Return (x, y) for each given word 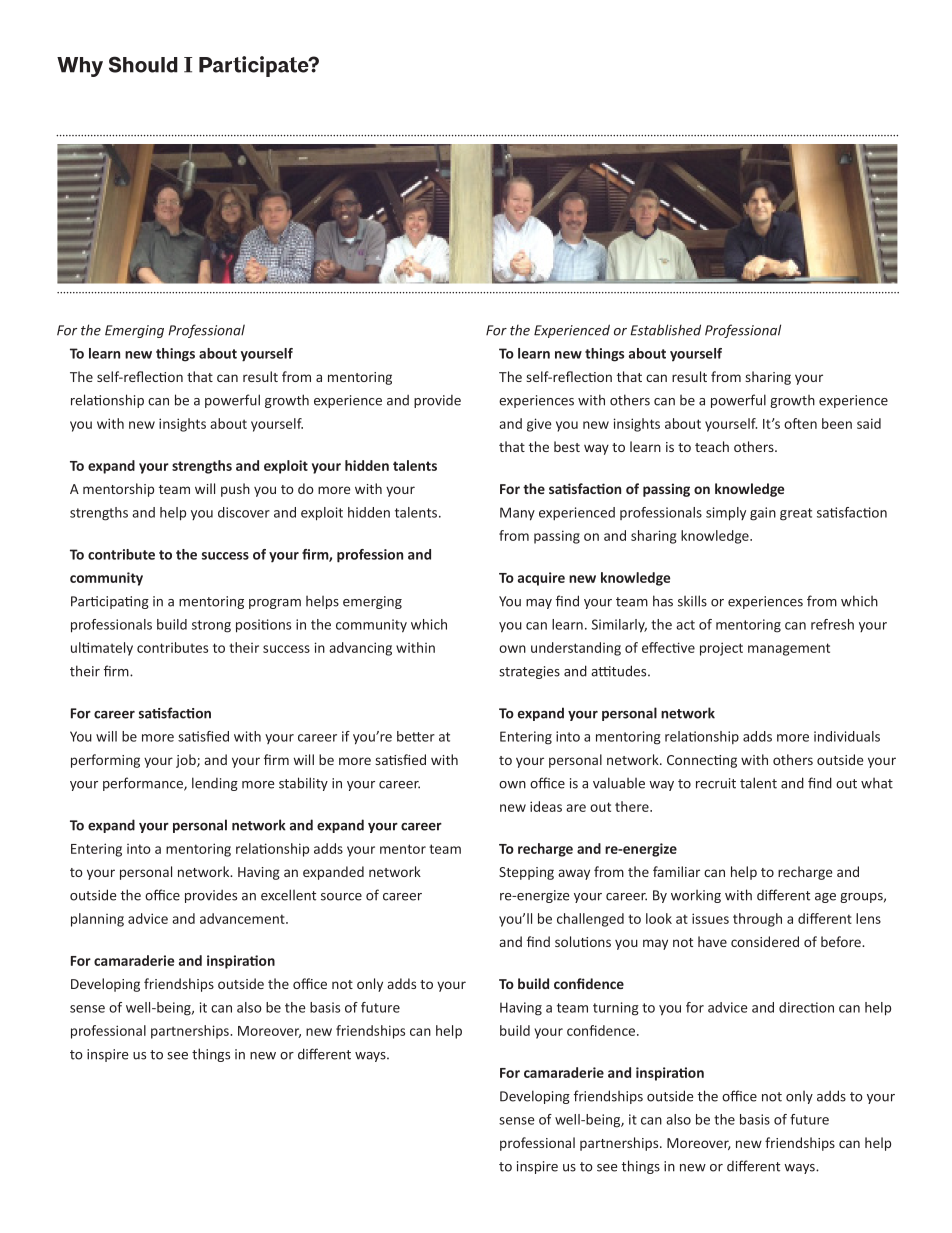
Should (143, 64)
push (235, 490)
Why (80, 67)
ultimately (102, 649)
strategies (529, 672)
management (789, 649)
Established (665, 330)
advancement (243, 918)
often (800, 423)
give (539, 425)
